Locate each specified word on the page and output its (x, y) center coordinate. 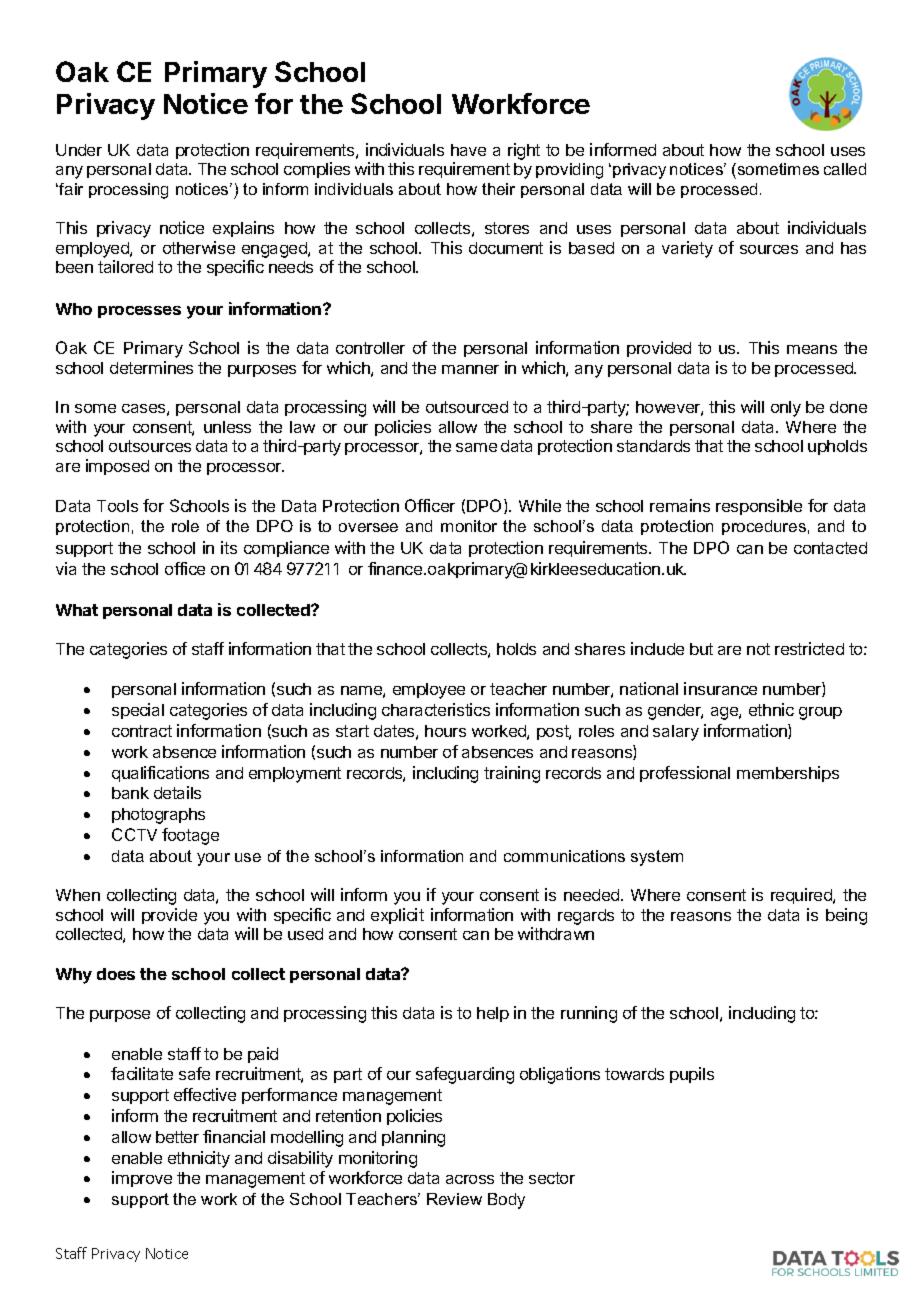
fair (70, 189)
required (802, 896)
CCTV (134, 834)
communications (564, 856)
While (540, 505)
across (470, 1179)
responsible (759, 507)
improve (142, 1179)
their (498, 189)
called (845, 169)
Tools (117, 506)
